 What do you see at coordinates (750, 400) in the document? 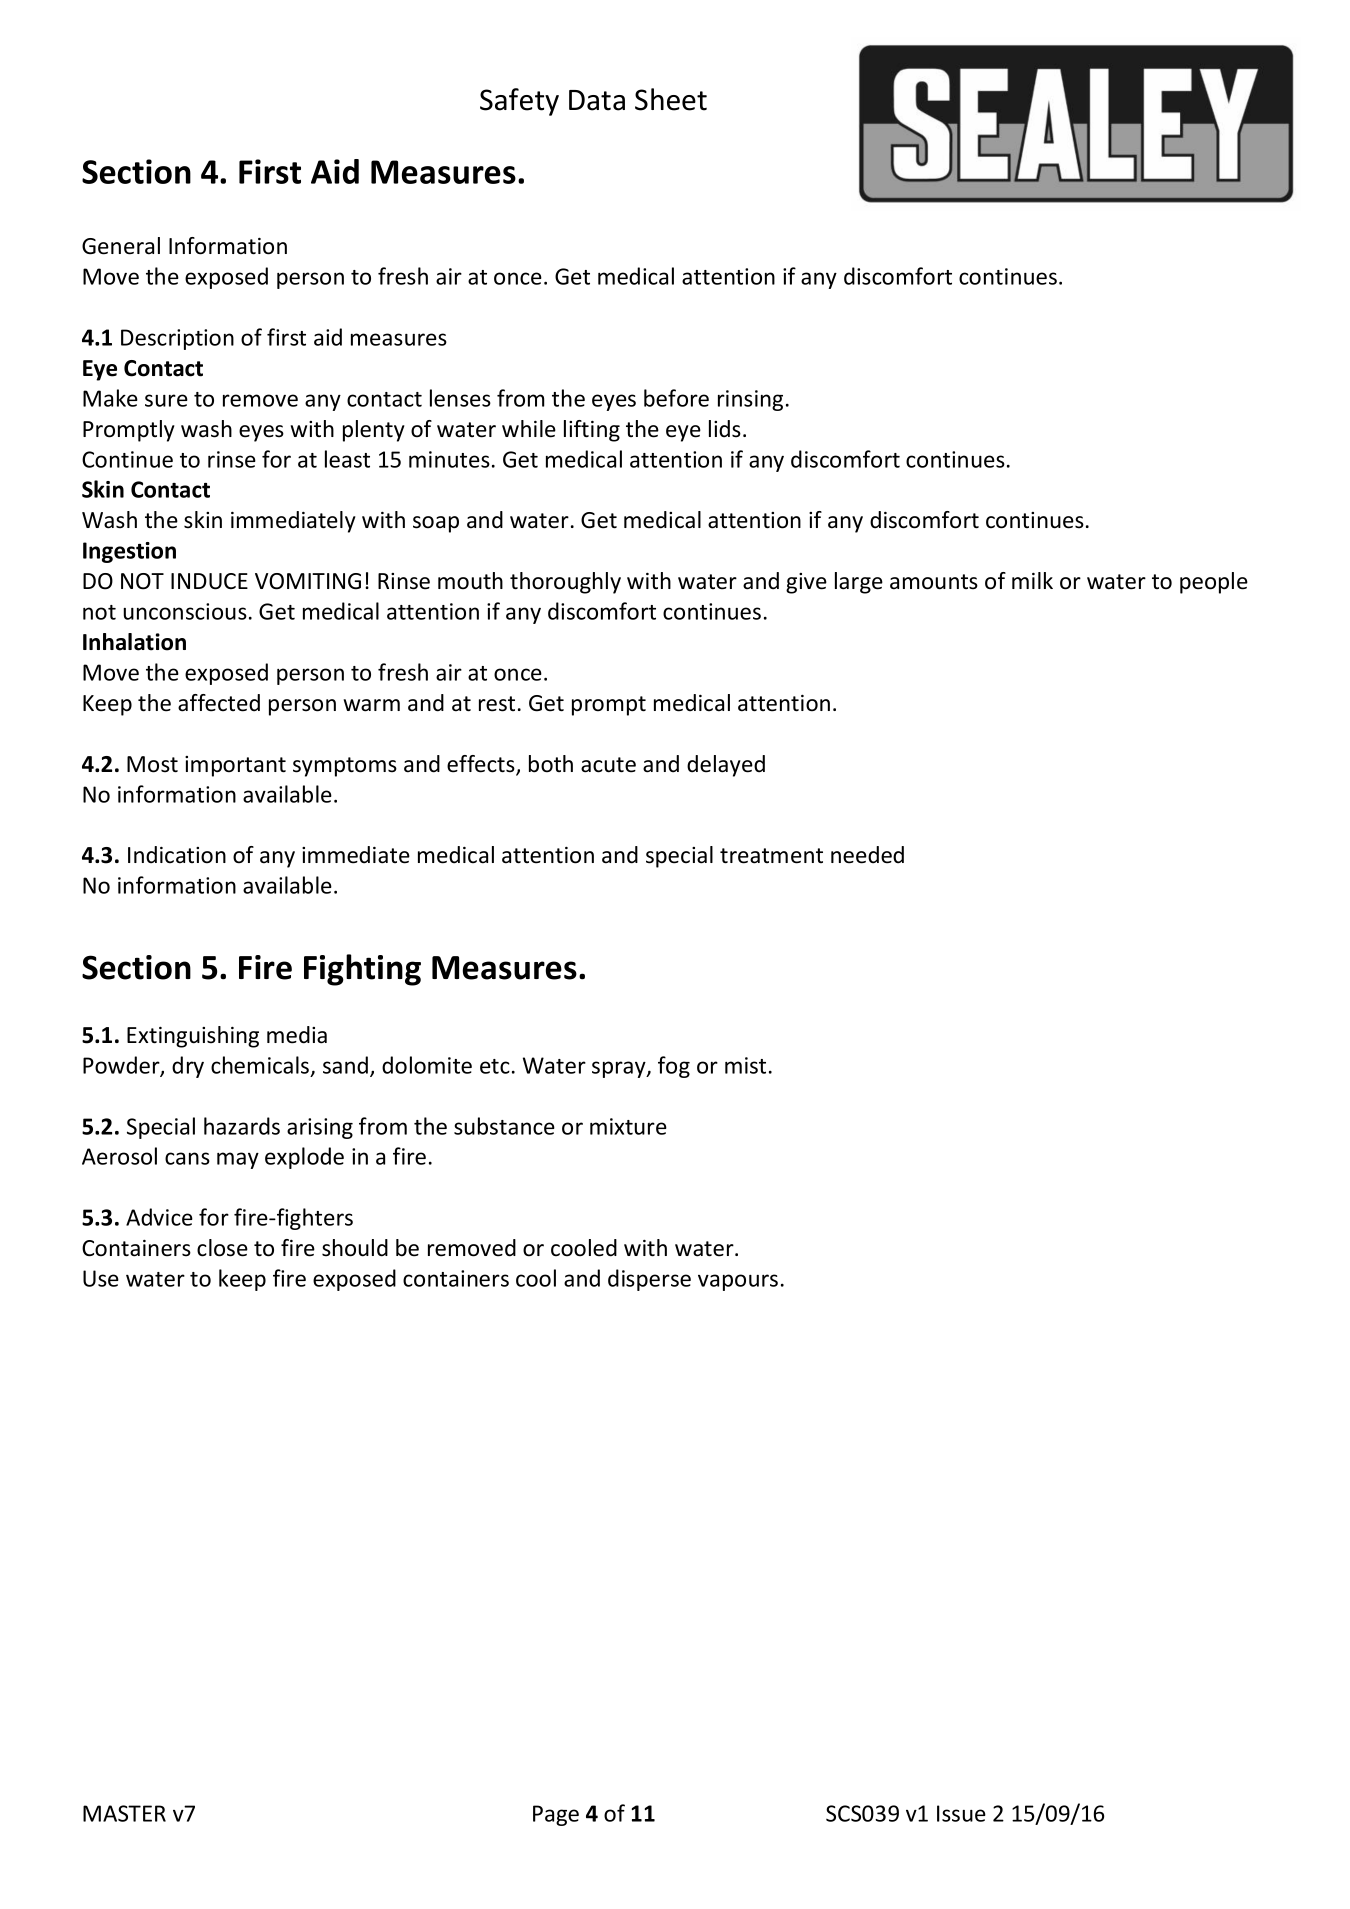
I see `rinsing` at bounding box center [750, 400].
